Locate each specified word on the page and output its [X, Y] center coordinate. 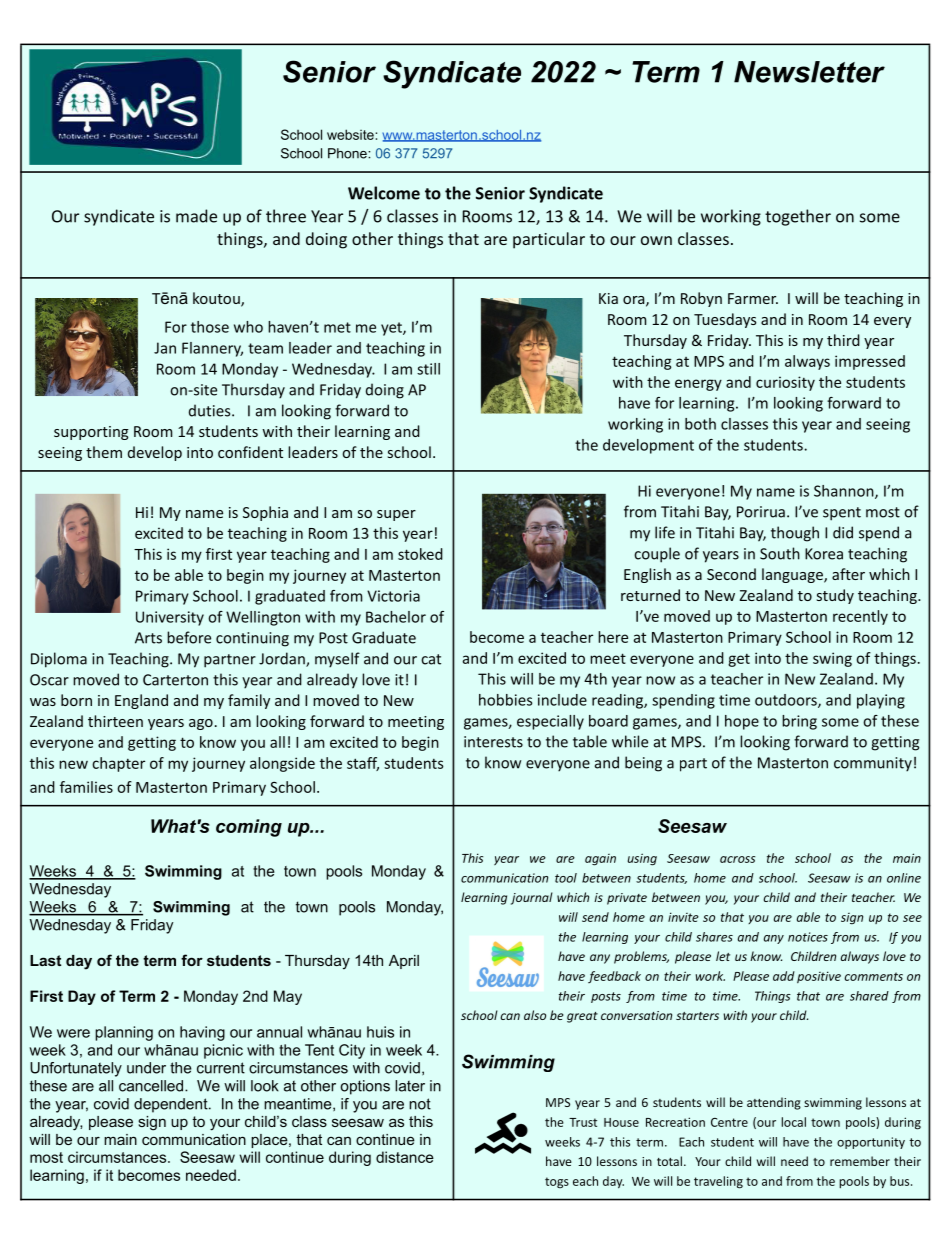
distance [405, 1157]
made [196, 216]
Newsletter [809, 72]
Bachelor [396, 617]
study [835, 596]
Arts [148, 638]
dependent [172, 1105]
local [793, 1122]
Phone [348, 153]
